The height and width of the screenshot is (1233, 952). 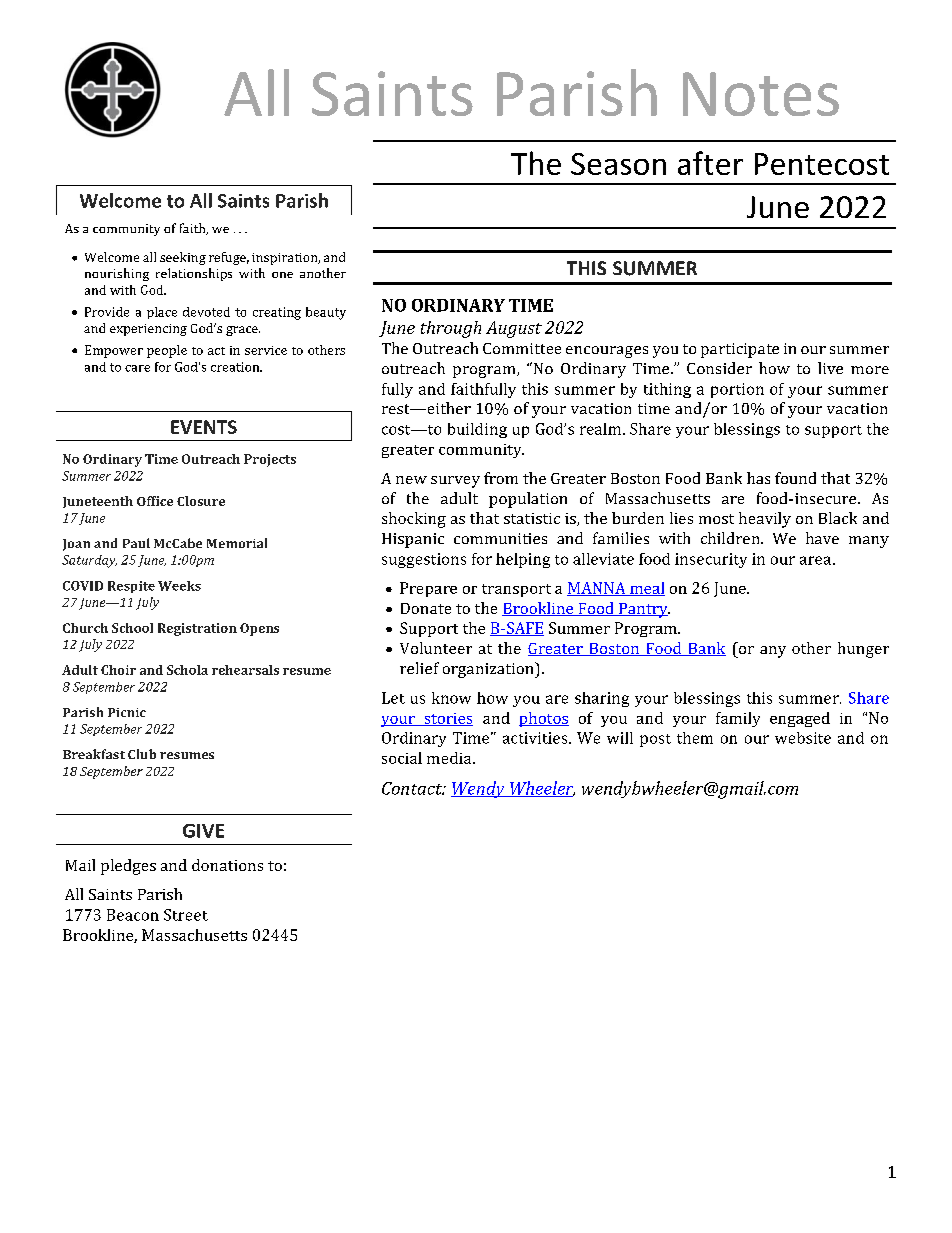 I want to click on seeking, so click(x=183, y=258).
